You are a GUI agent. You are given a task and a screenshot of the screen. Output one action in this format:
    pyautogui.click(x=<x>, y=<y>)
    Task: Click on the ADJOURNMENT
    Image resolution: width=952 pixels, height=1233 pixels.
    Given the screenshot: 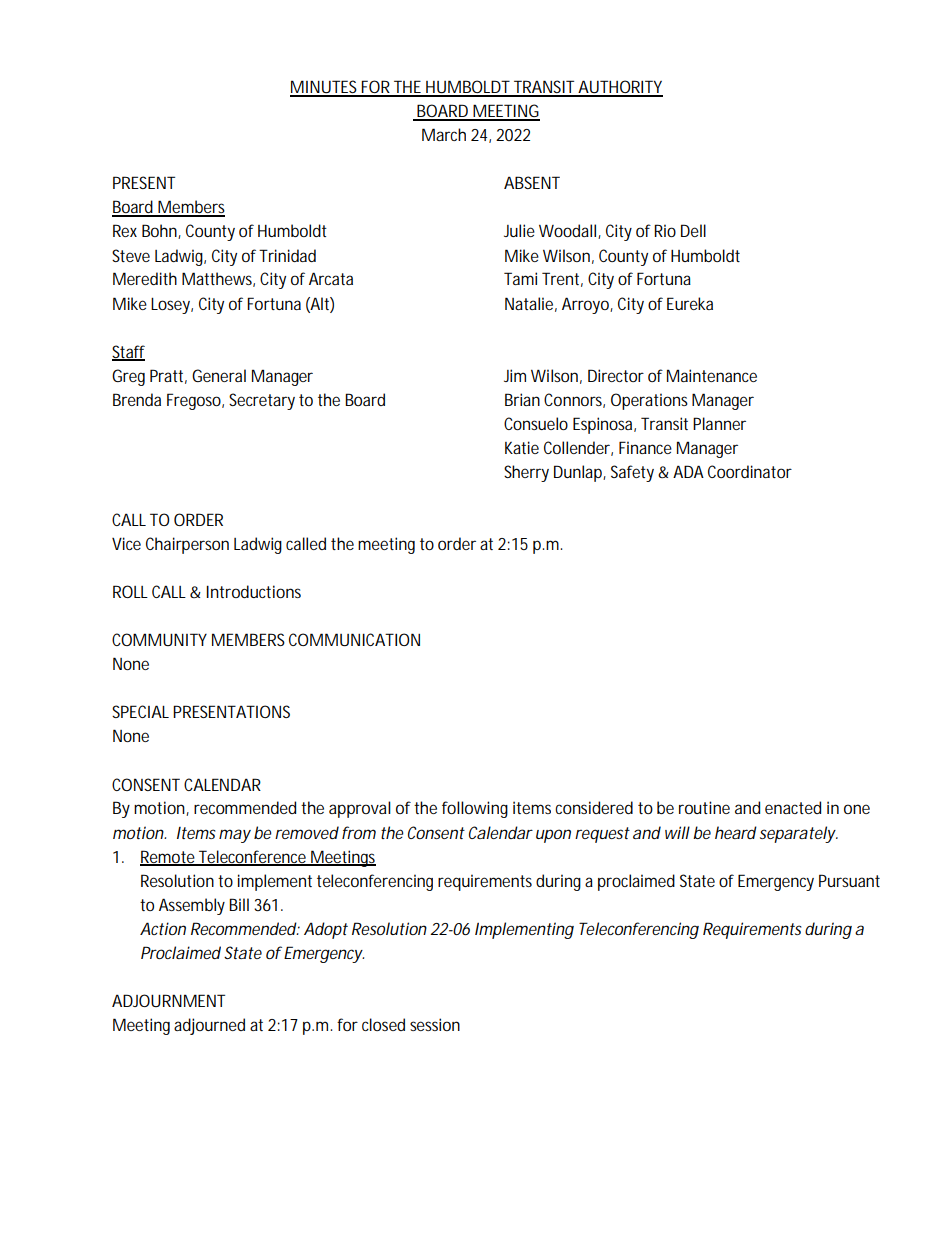 What is the action you would take?
    pyautogui.click(x=168, y=1000)
